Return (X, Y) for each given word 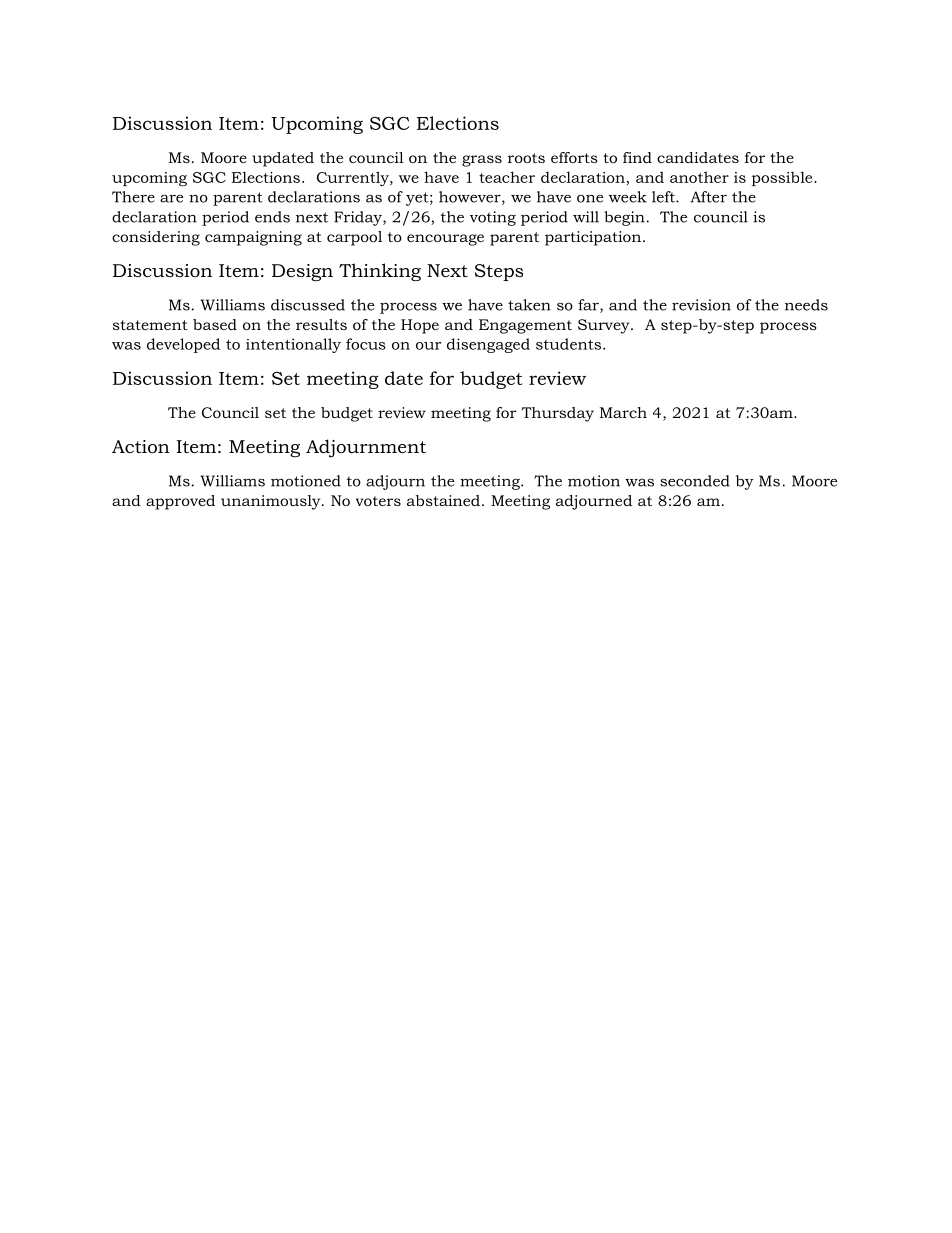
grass (482, 161)
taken (529, 305)
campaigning (253, 238)
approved (180, 502)
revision (701, 305)
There (133, 197)
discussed (308, 305)
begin (624, 218)
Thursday (558, 414)
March (623, 412)
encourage (445, 240)
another (699, 177)
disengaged (488, 345)
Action (141, 447)
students (568, 344)
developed (183, 345)
